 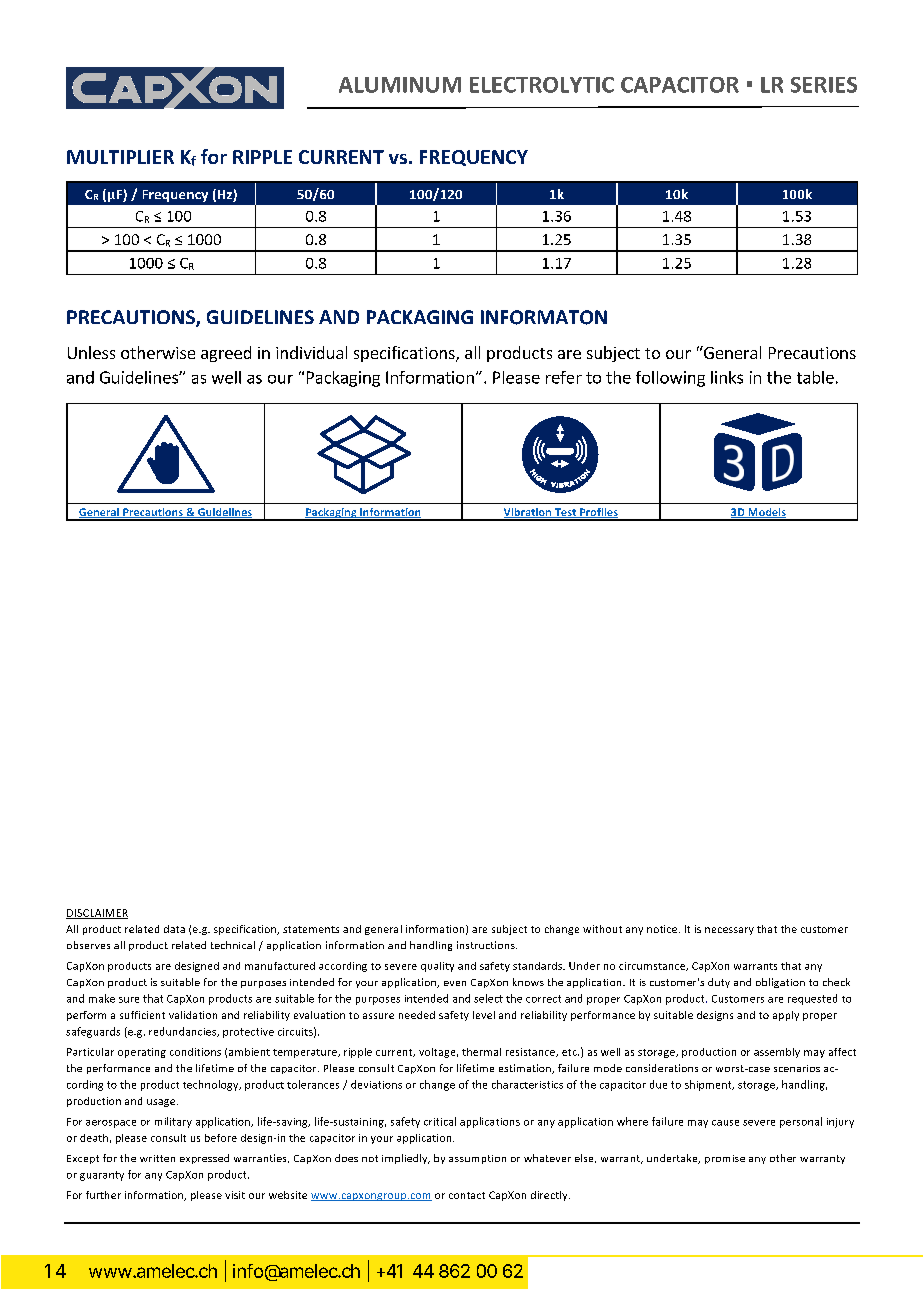 What do you see at coordinates (174, 929) in the screenshot?
I see `data` at bounding box center [174, 929].
